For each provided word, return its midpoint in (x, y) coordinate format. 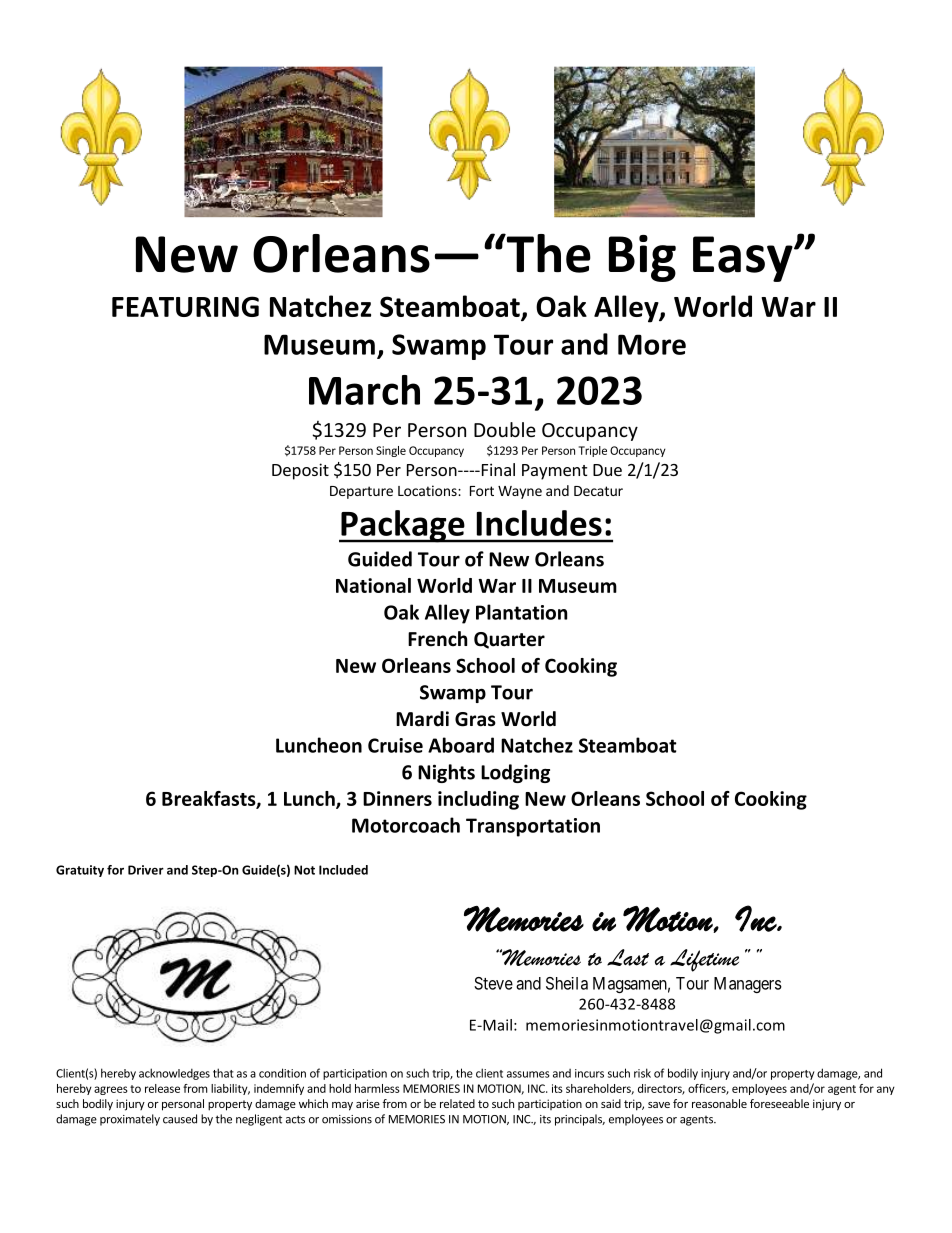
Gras (475, 719)
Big (642, 258)
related (457, 1103)
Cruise (395, 745)
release (162, 1088)
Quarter (509, 640)
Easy (744, 259)
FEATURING (185, 306)
